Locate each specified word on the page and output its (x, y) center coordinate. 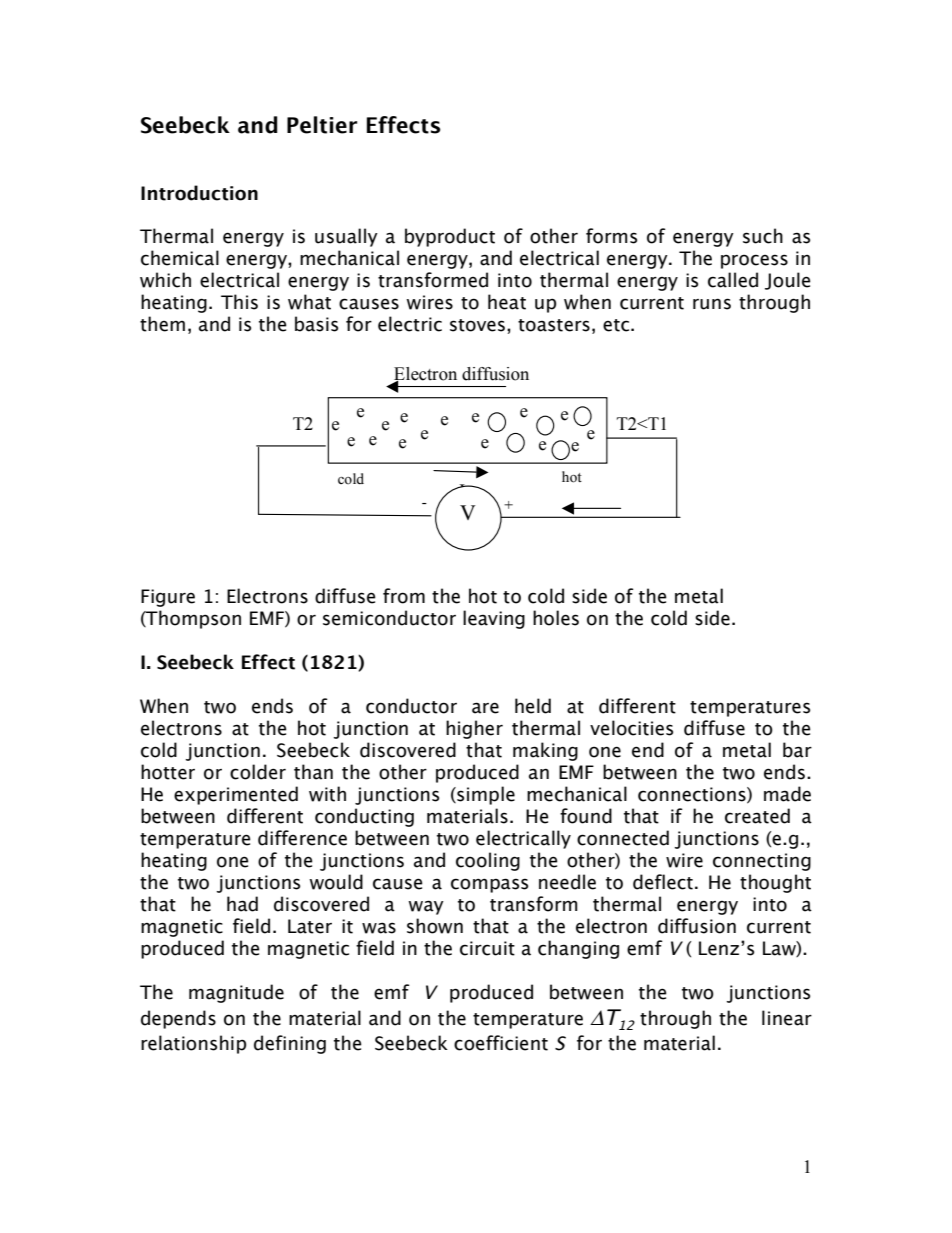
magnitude (236, 993)
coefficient (501, 1043)
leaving (494, 619)
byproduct (450, 237)
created (757, 816)
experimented (236, 795)
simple (485, 795)
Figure (168, 598)
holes (556, 618)
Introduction (199, 193)
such (763, 236)
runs (712, 304)
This (239, 302)
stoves (477, 325)
